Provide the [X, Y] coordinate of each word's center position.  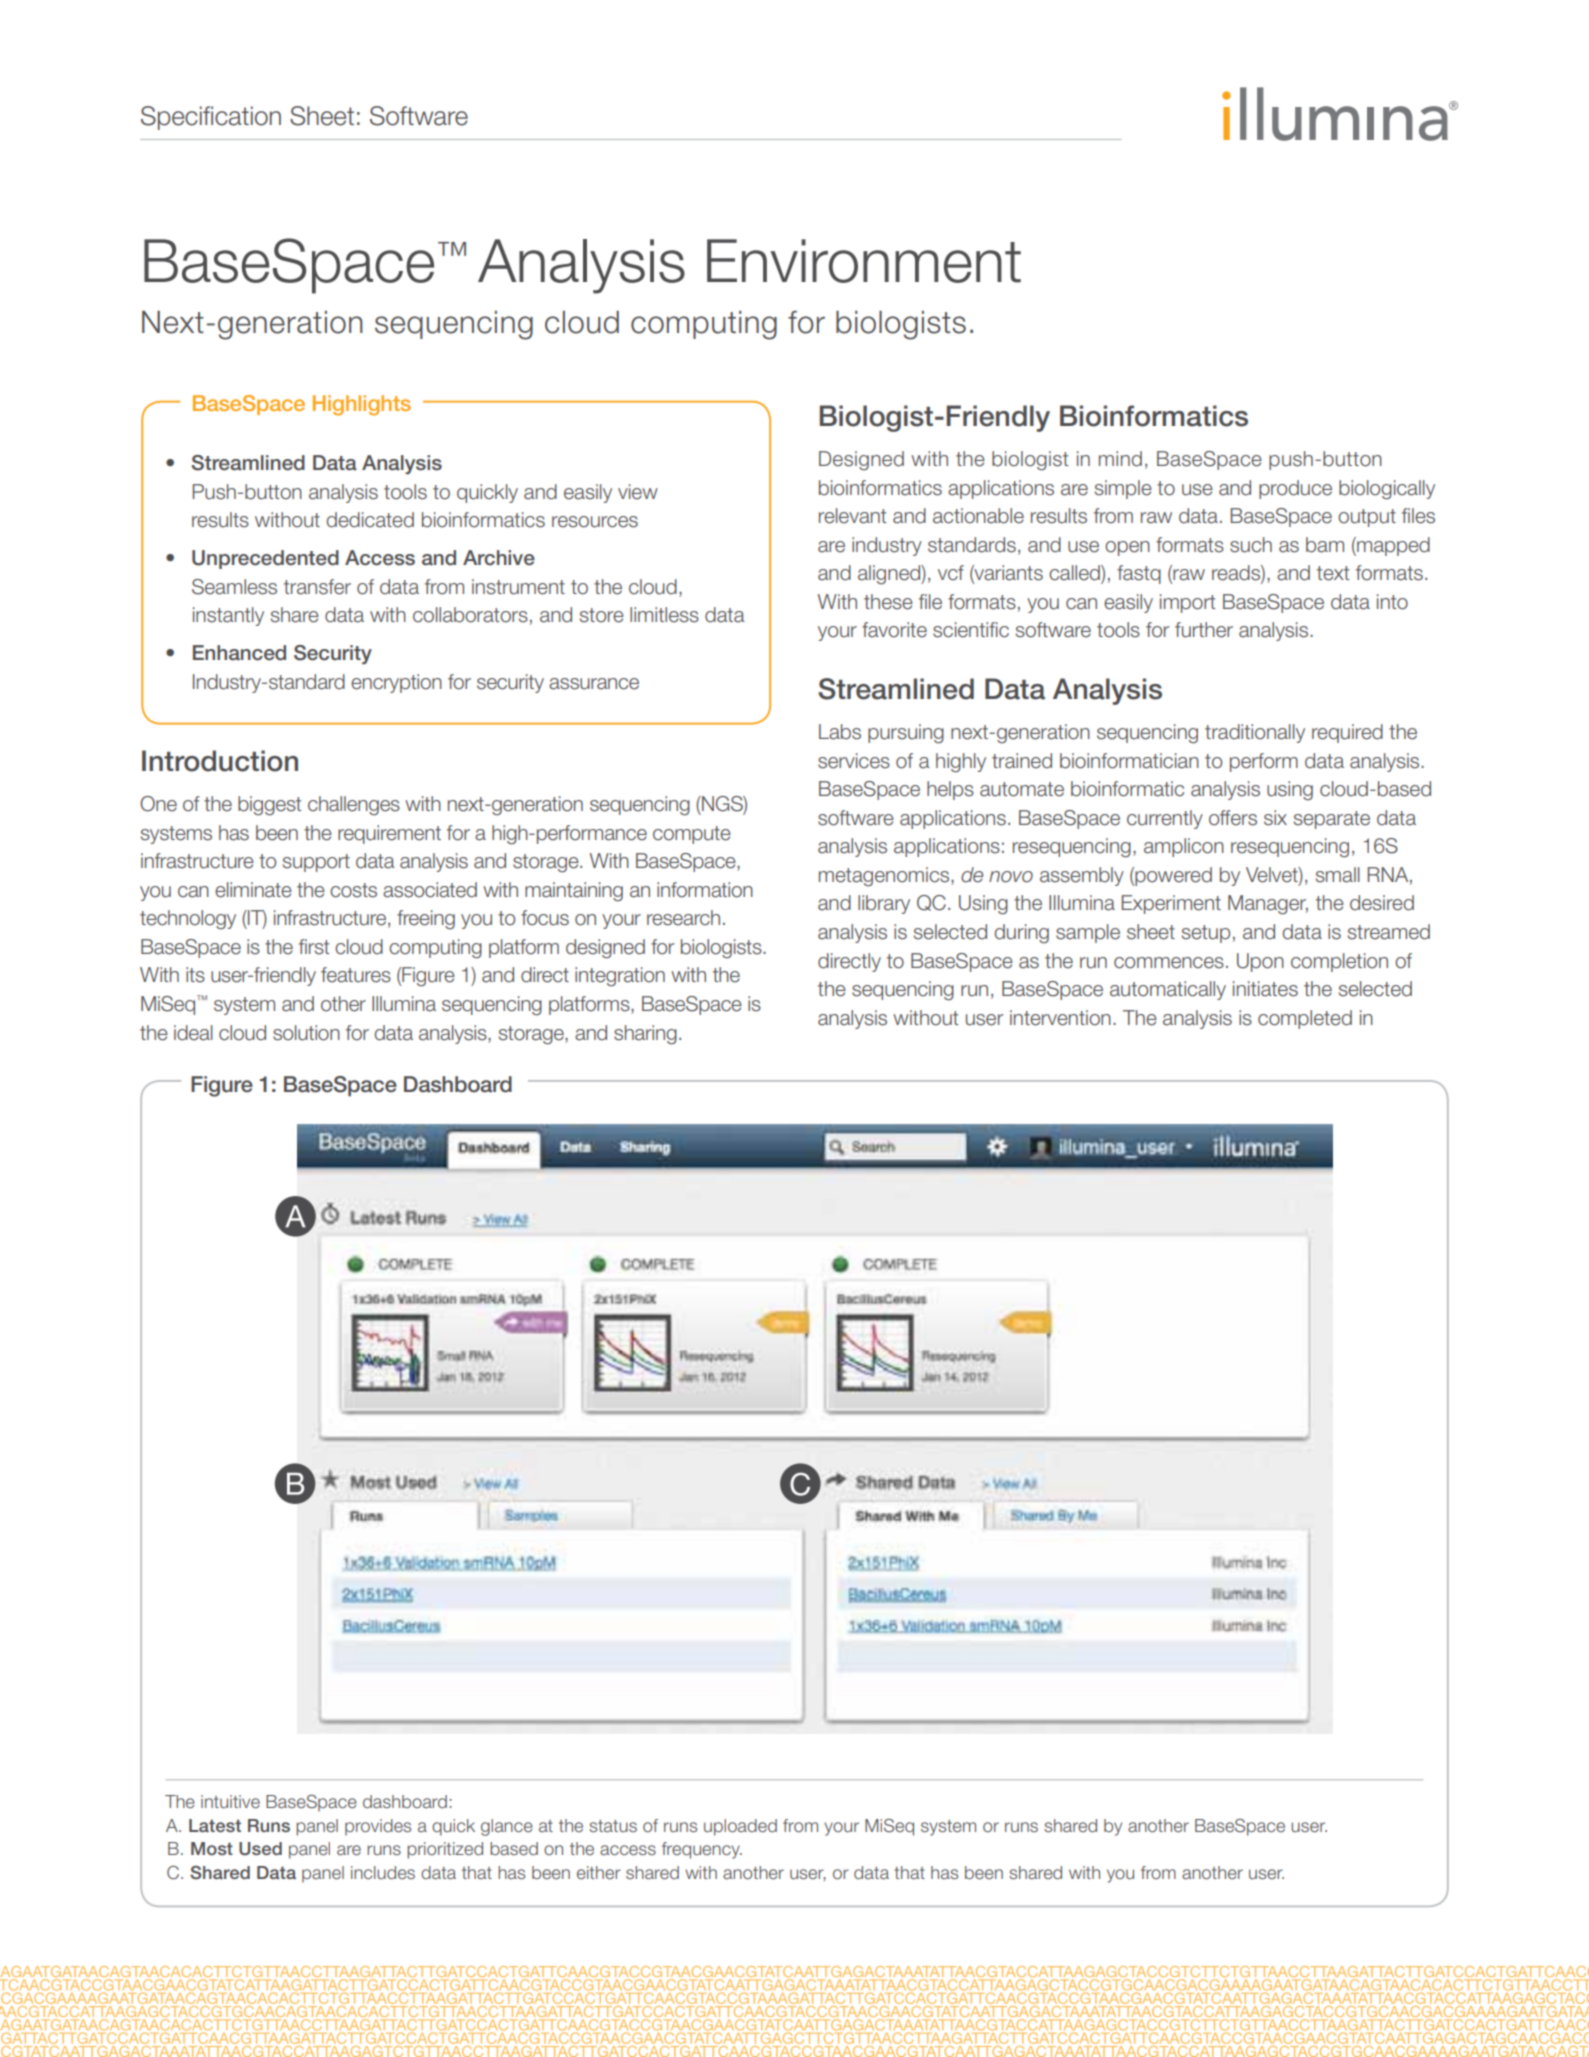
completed [1305, 1019]
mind [1120, 459]
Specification [211, 118]
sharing [645, 1035]
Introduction [220, 761]
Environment [864, 261]
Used [260, 1849]
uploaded [740, 1827]
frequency [702, 1850]
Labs [840, 732]
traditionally [1255, 733]
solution [306, 1033]
